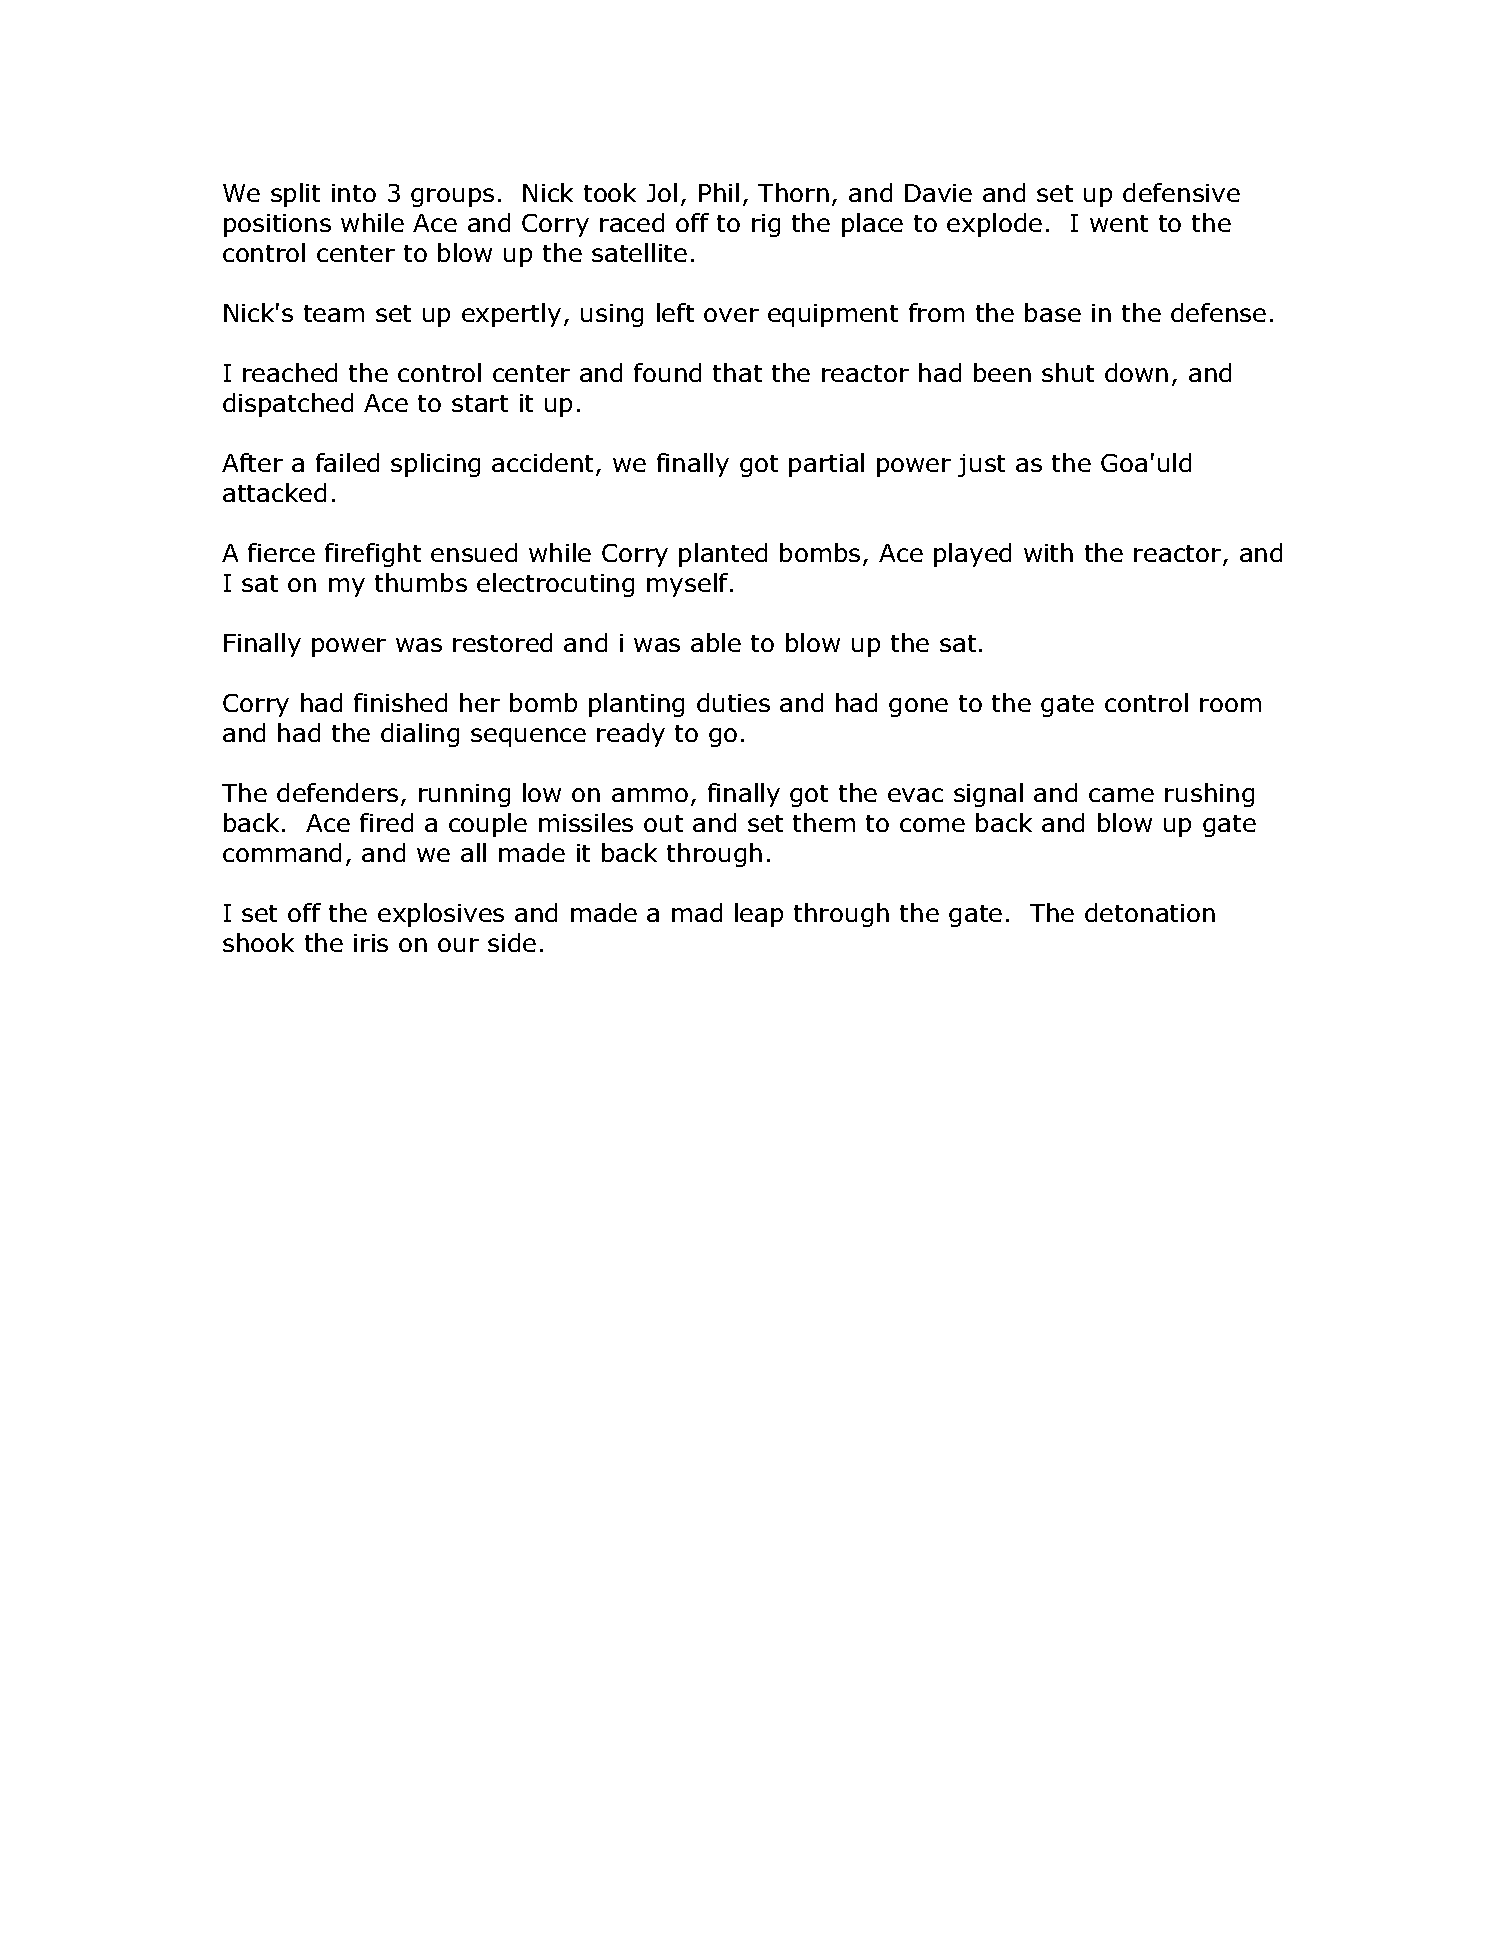 The width and height of the image is (1511, 1955). Describe the element at coordinates (347, 462) in the image. I see `failed` at that location.
